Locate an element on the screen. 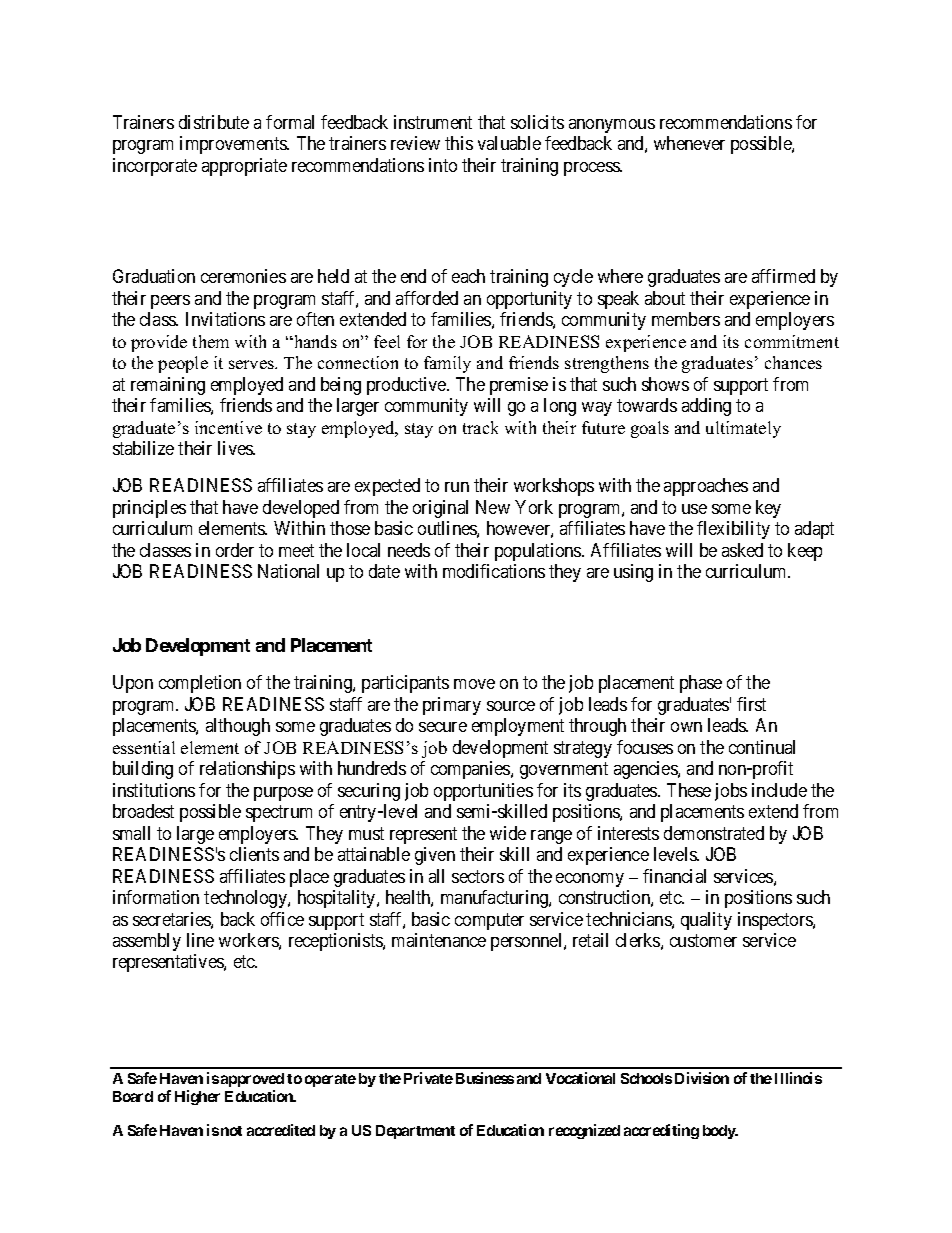 Image resolution: width=952 pixels, height=1233 pixels. improvements is located at coordinates (234, 145).
